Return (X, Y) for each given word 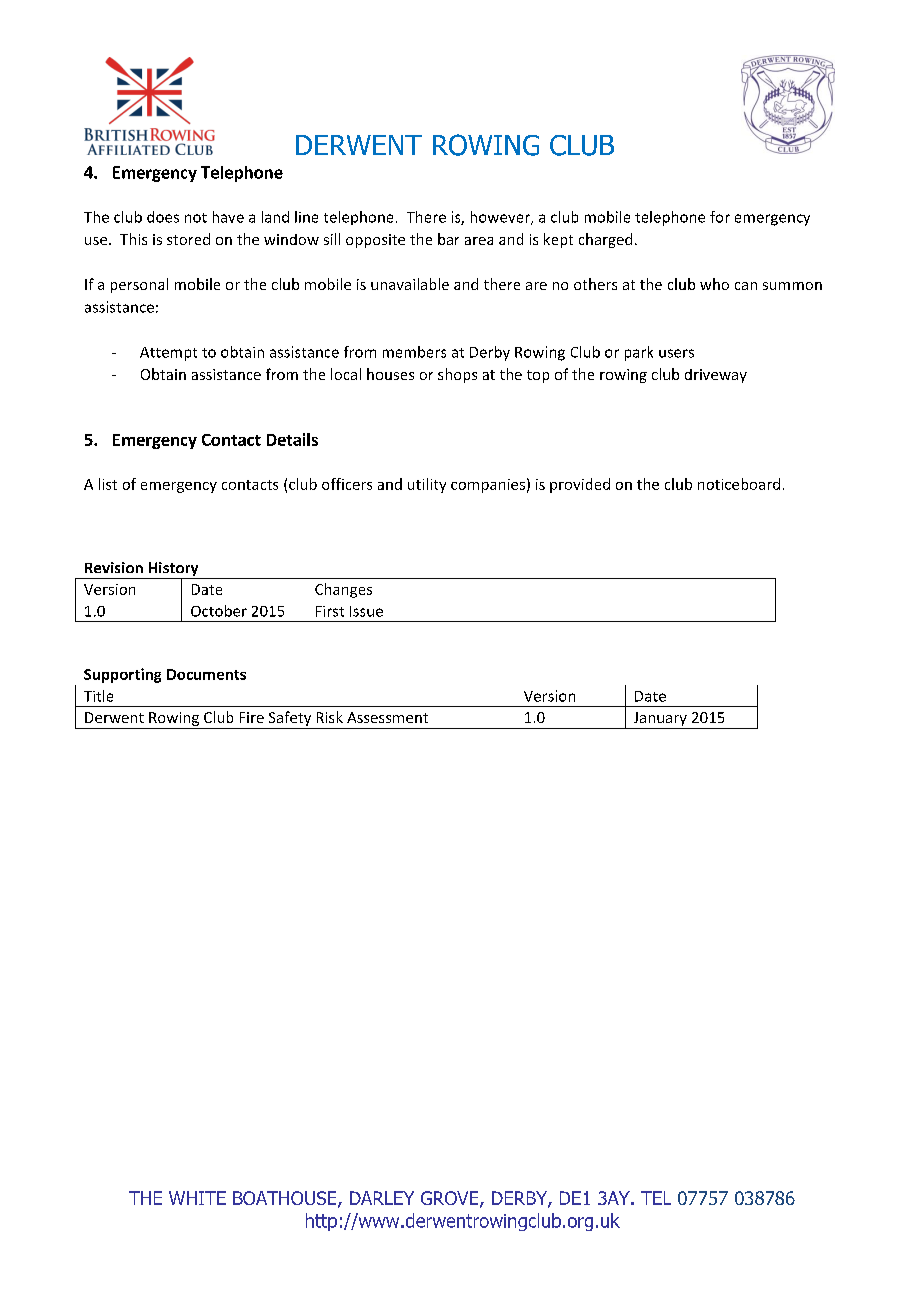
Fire (252, 717)
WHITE (197, 1198)
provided (580, 485)
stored (188, 239)
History (173, 570)
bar (448, 239)
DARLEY (382, 1198)
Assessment (387, 717)
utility (427, 485)
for (720, 217)
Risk (330, 717)
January (660, 720)
